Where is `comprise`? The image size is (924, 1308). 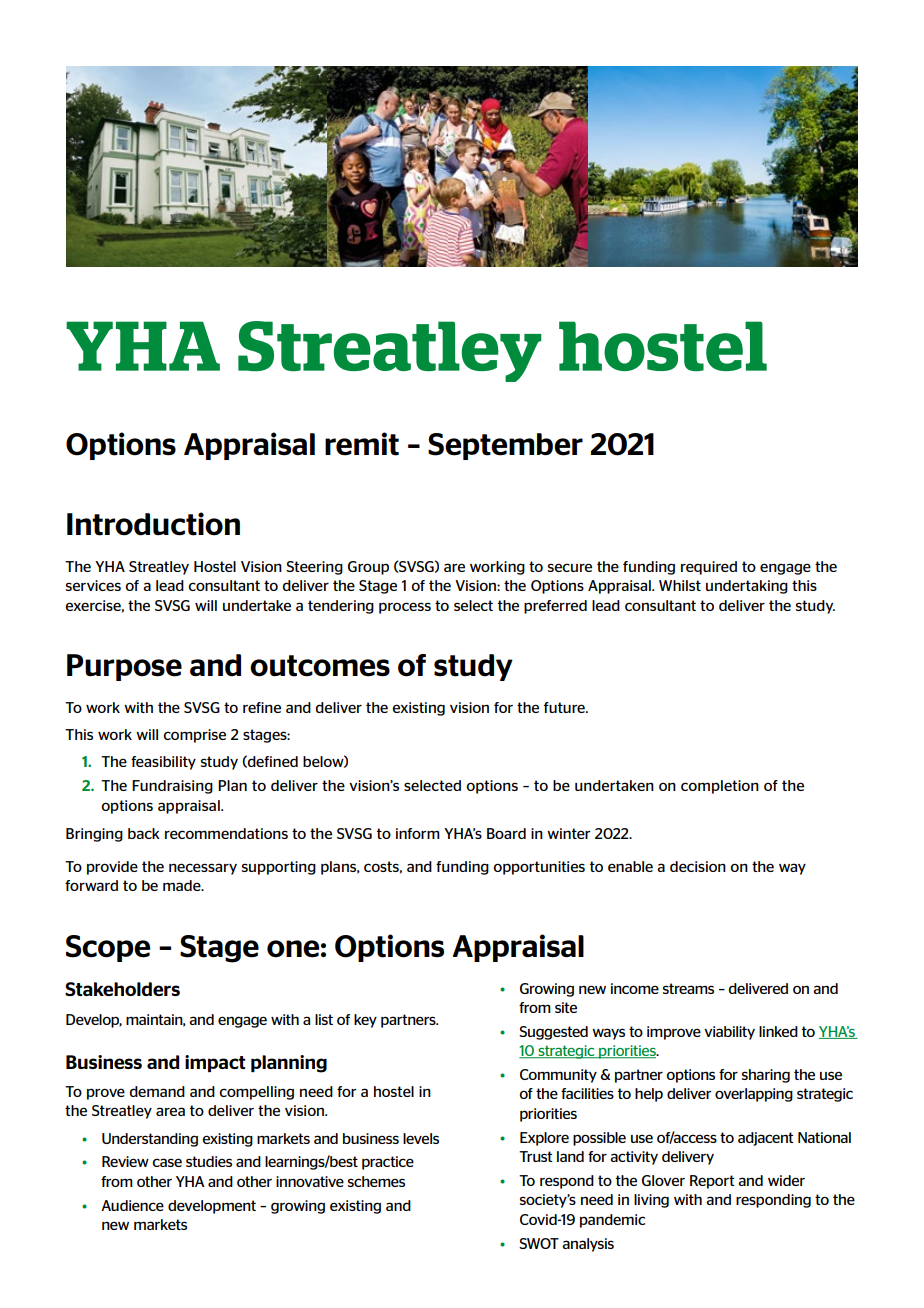
comprise is located at coordinates (194, 736).
